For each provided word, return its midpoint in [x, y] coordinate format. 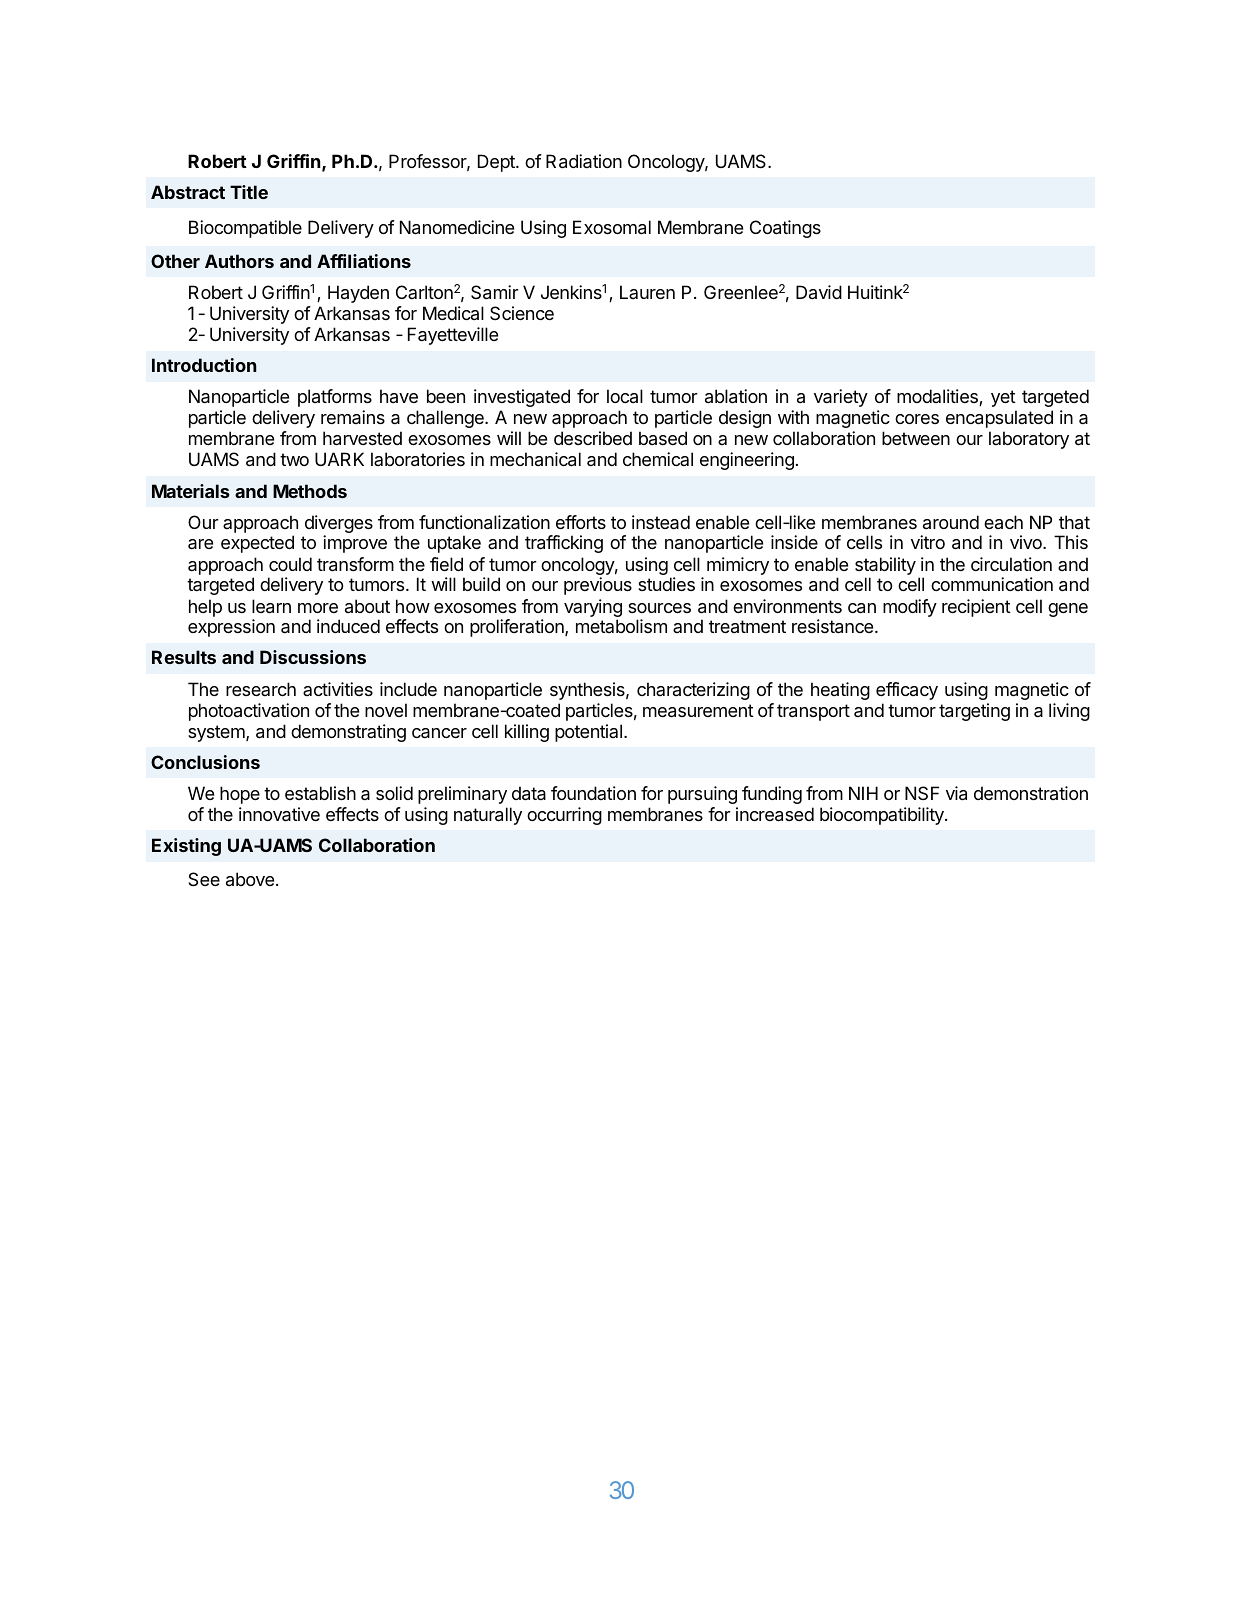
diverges [339, 525]
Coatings [785, 229]
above [250, 879]
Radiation [584, 161]
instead [661, 522]
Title [249, 192]
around [951, 522]
